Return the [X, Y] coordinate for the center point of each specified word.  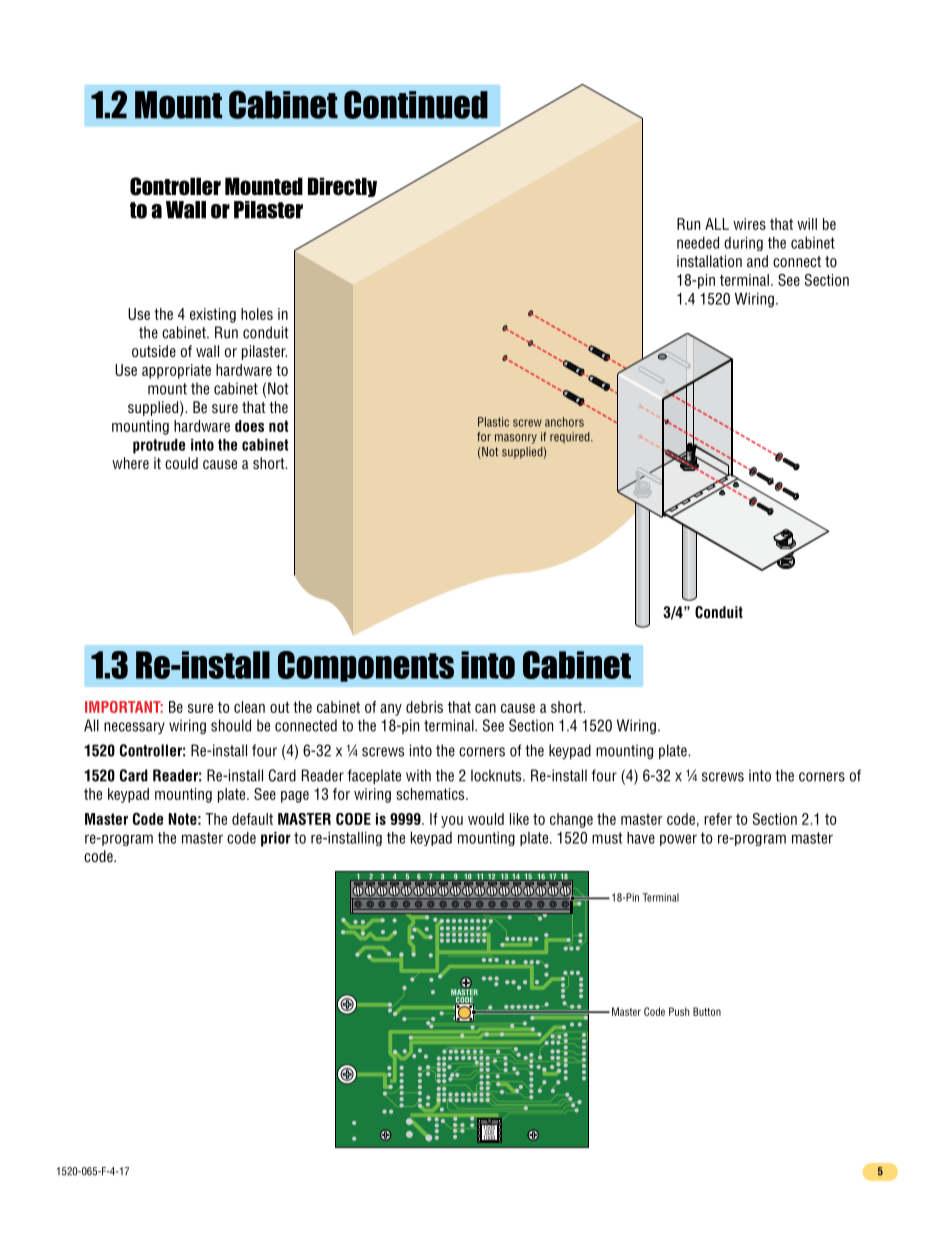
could [181, 463]
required [571, 438]
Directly [342, 187]
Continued [416, 104]
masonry [516, 439]
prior [276, 839]
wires [749, 224]
